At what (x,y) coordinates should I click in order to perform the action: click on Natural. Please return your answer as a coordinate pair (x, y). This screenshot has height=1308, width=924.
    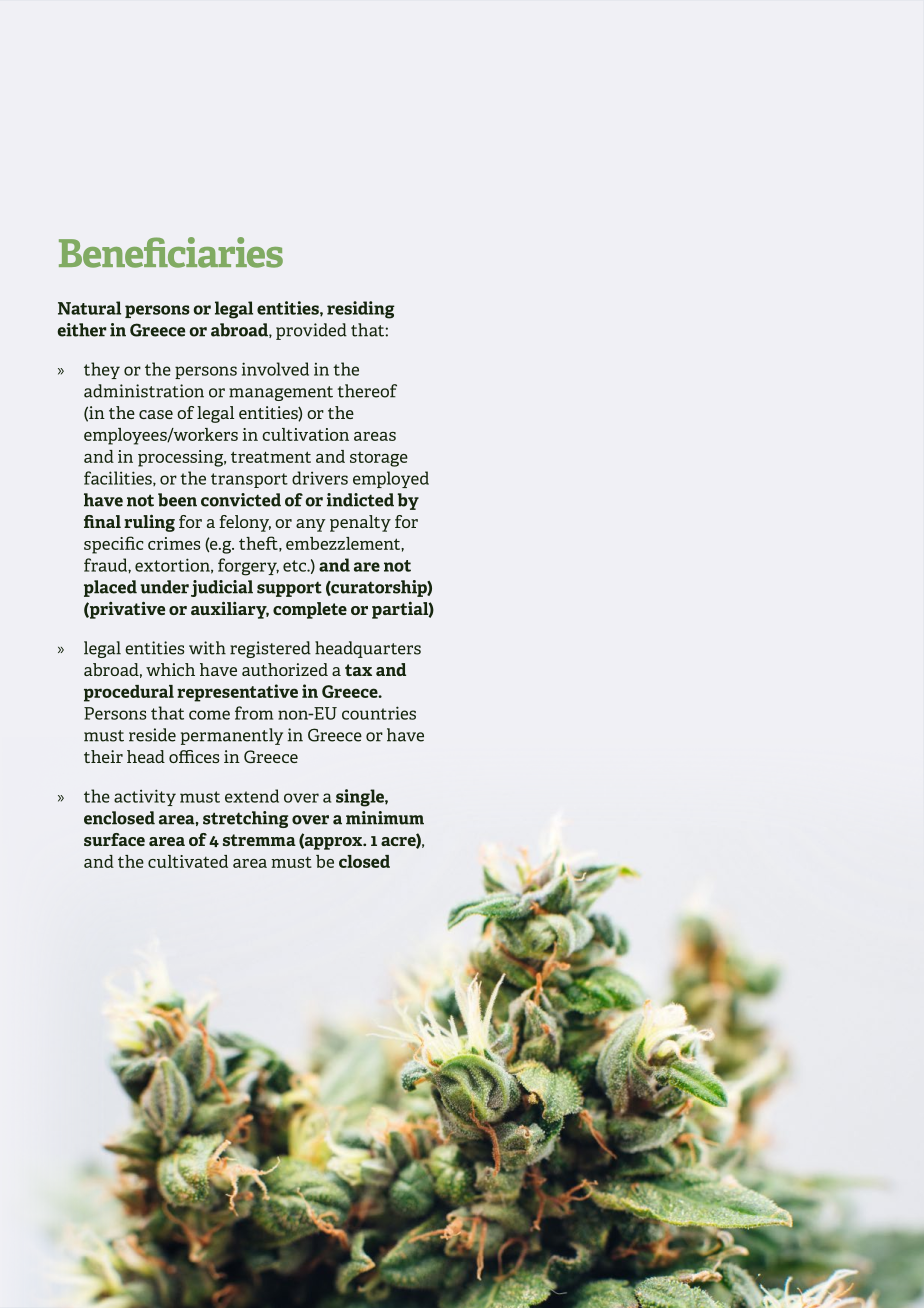
    Looking at the image, I should click on (89, 308).
